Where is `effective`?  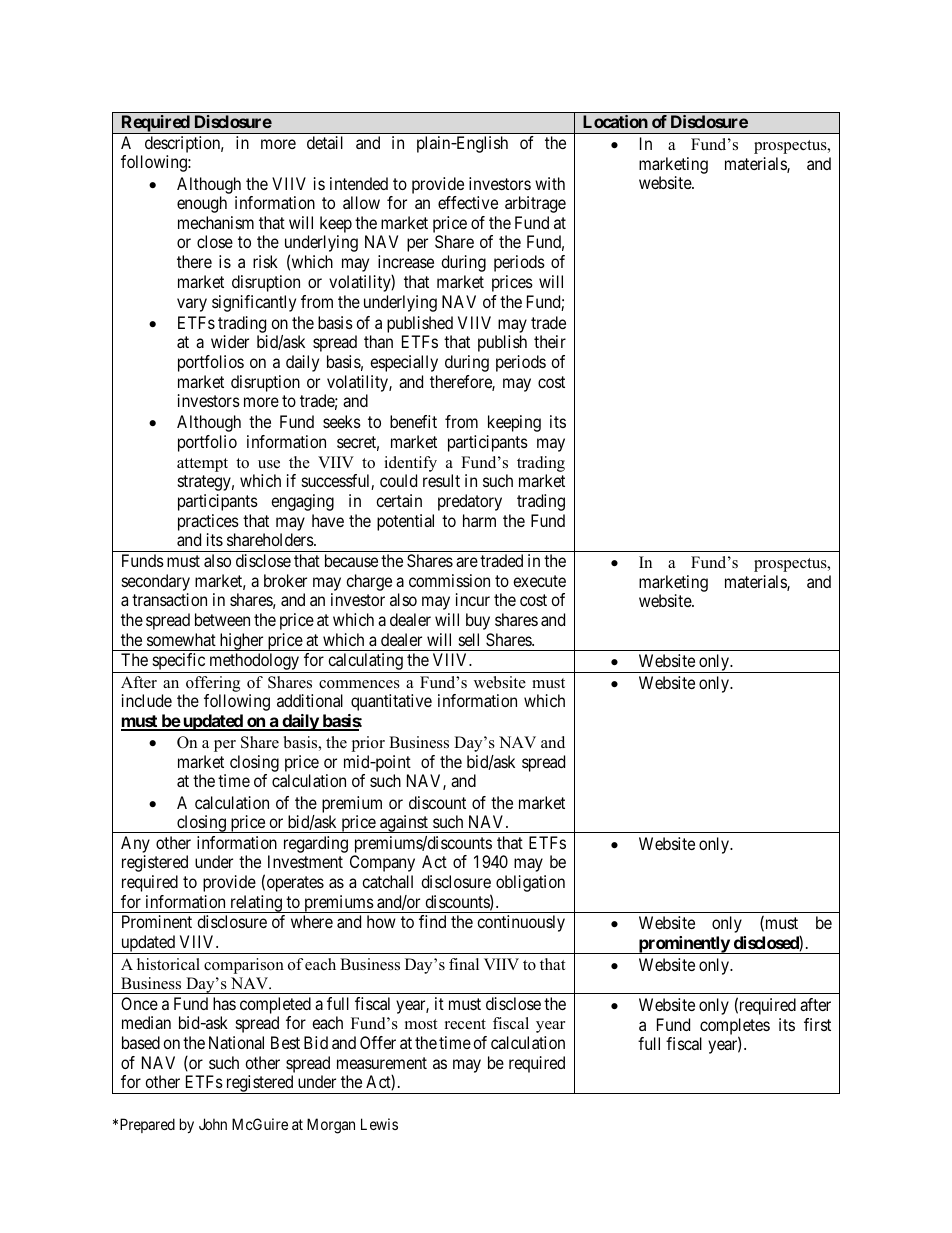
effective is located at coordinates (468, 202).
